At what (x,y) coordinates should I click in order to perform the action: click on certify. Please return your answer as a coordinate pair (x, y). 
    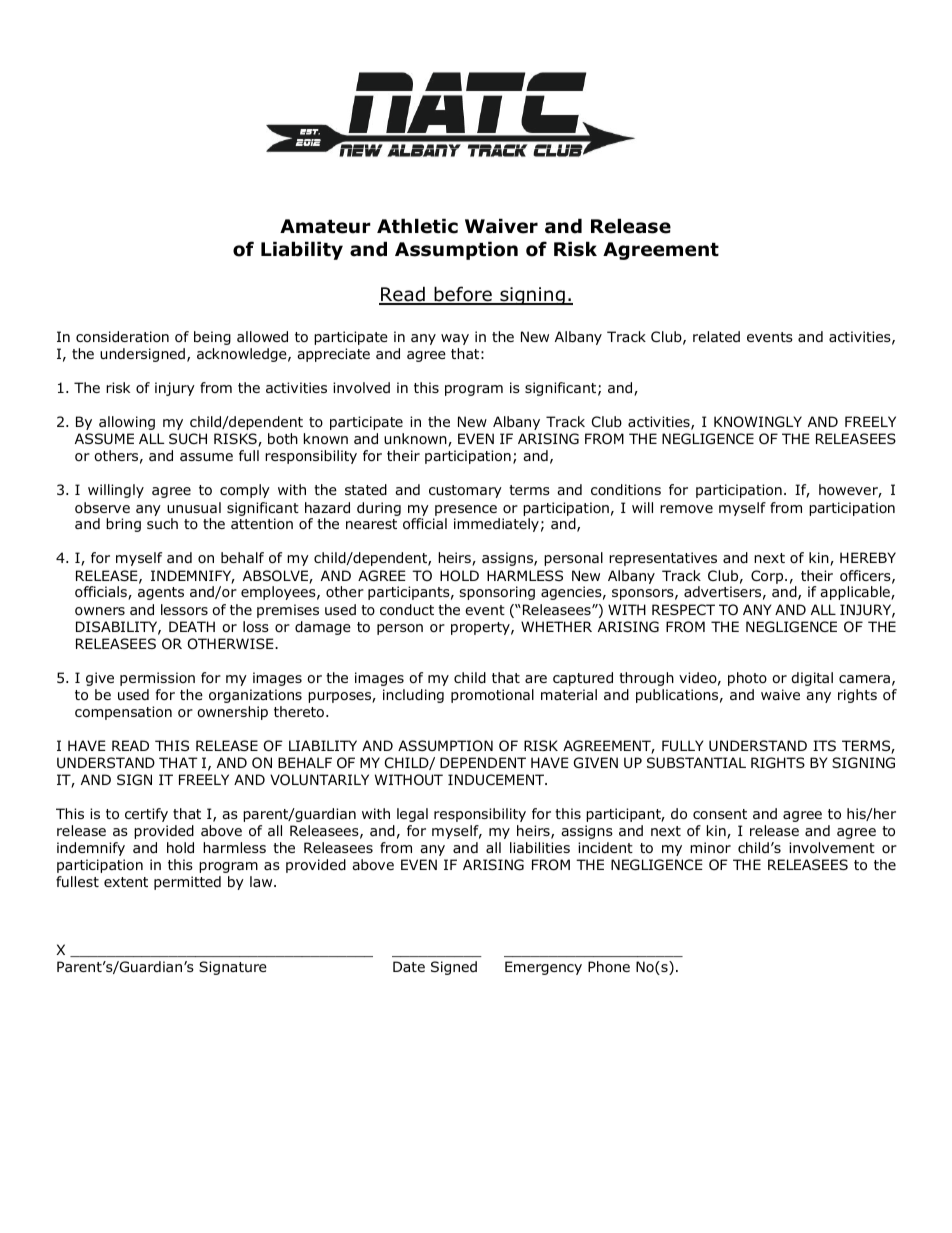
    Looking at the image, I should click on (146, 815).
